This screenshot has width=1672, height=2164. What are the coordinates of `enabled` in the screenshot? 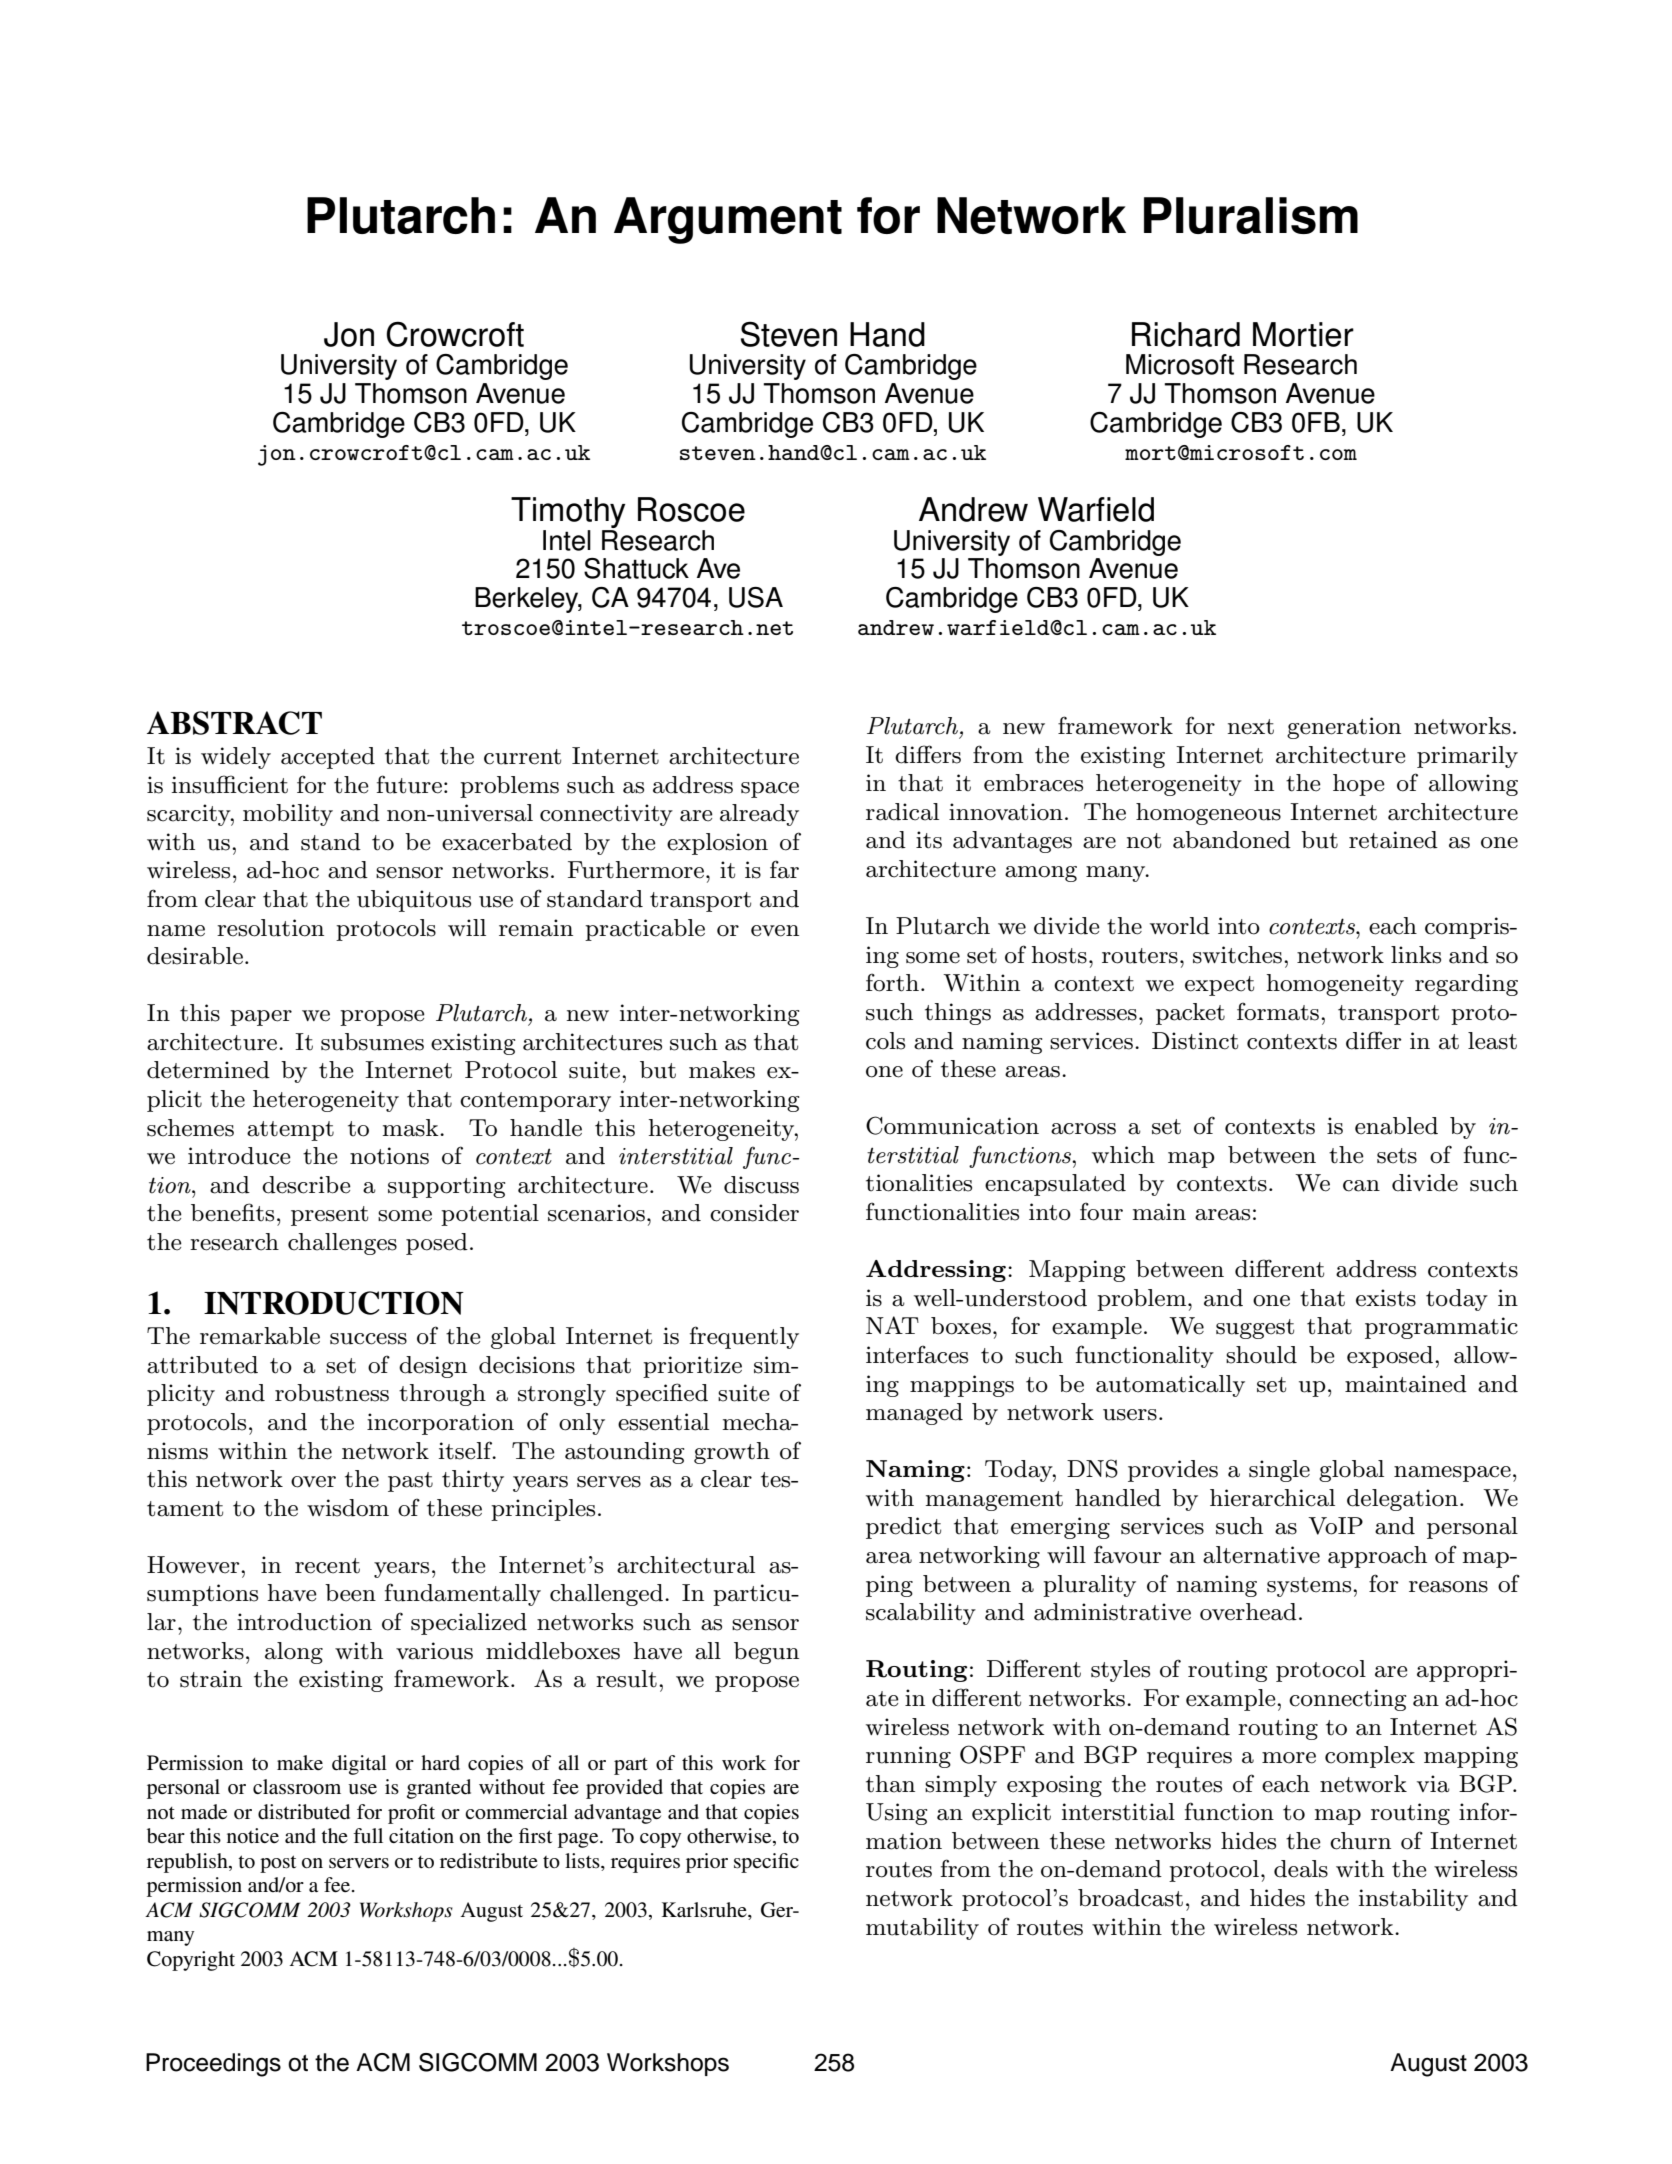 It's located at (1396, 1126).
